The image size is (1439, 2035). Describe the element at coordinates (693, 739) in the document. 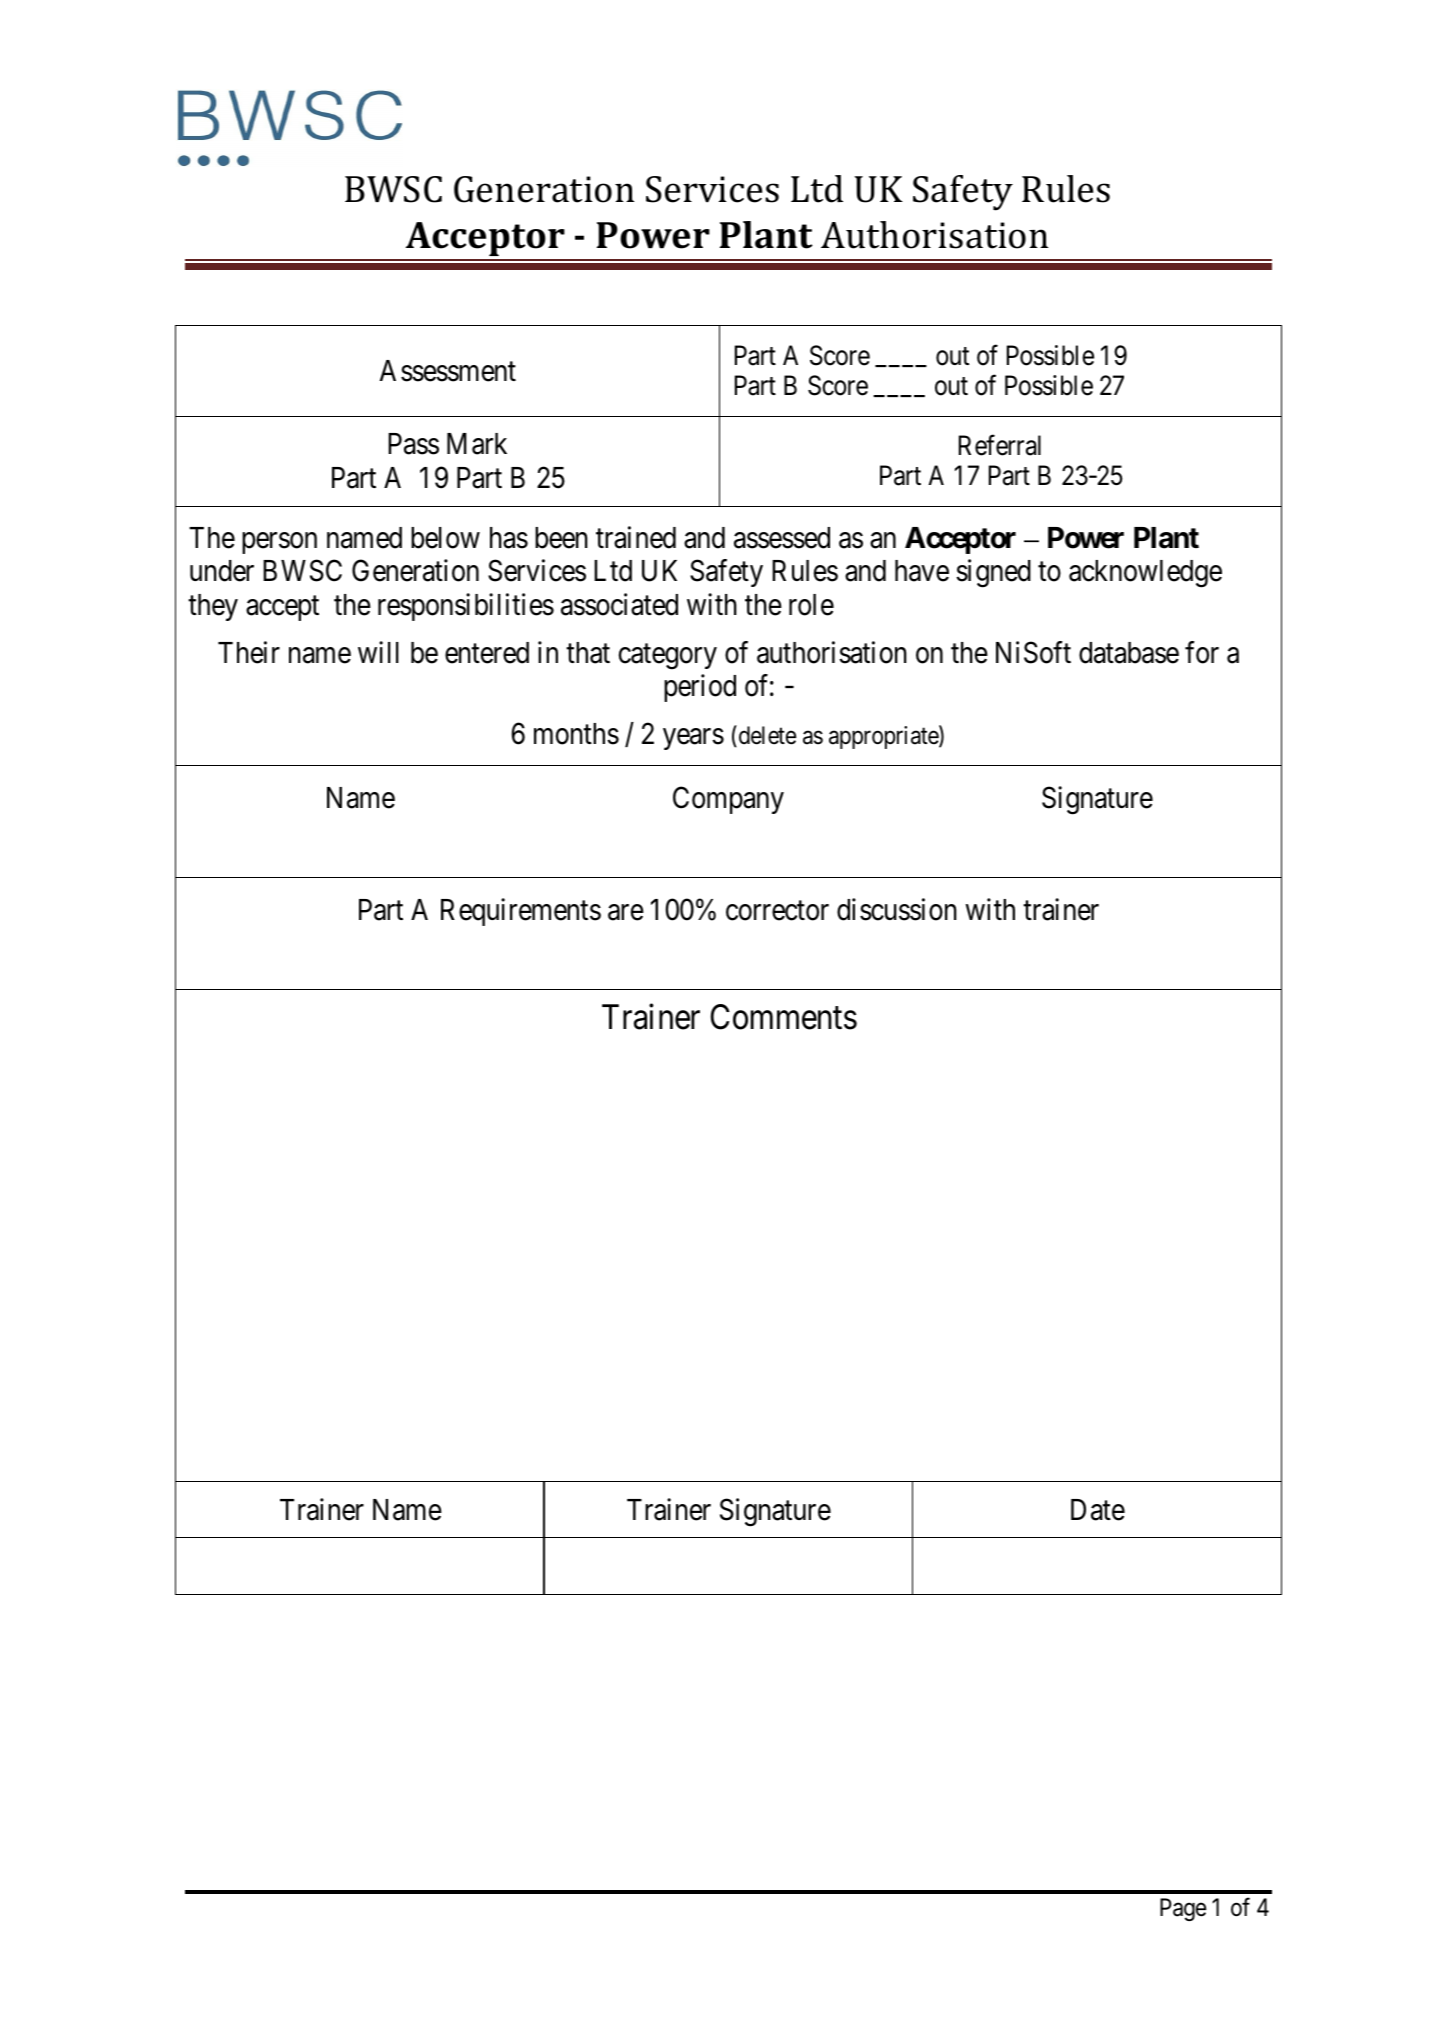

I see `years` at that location.
